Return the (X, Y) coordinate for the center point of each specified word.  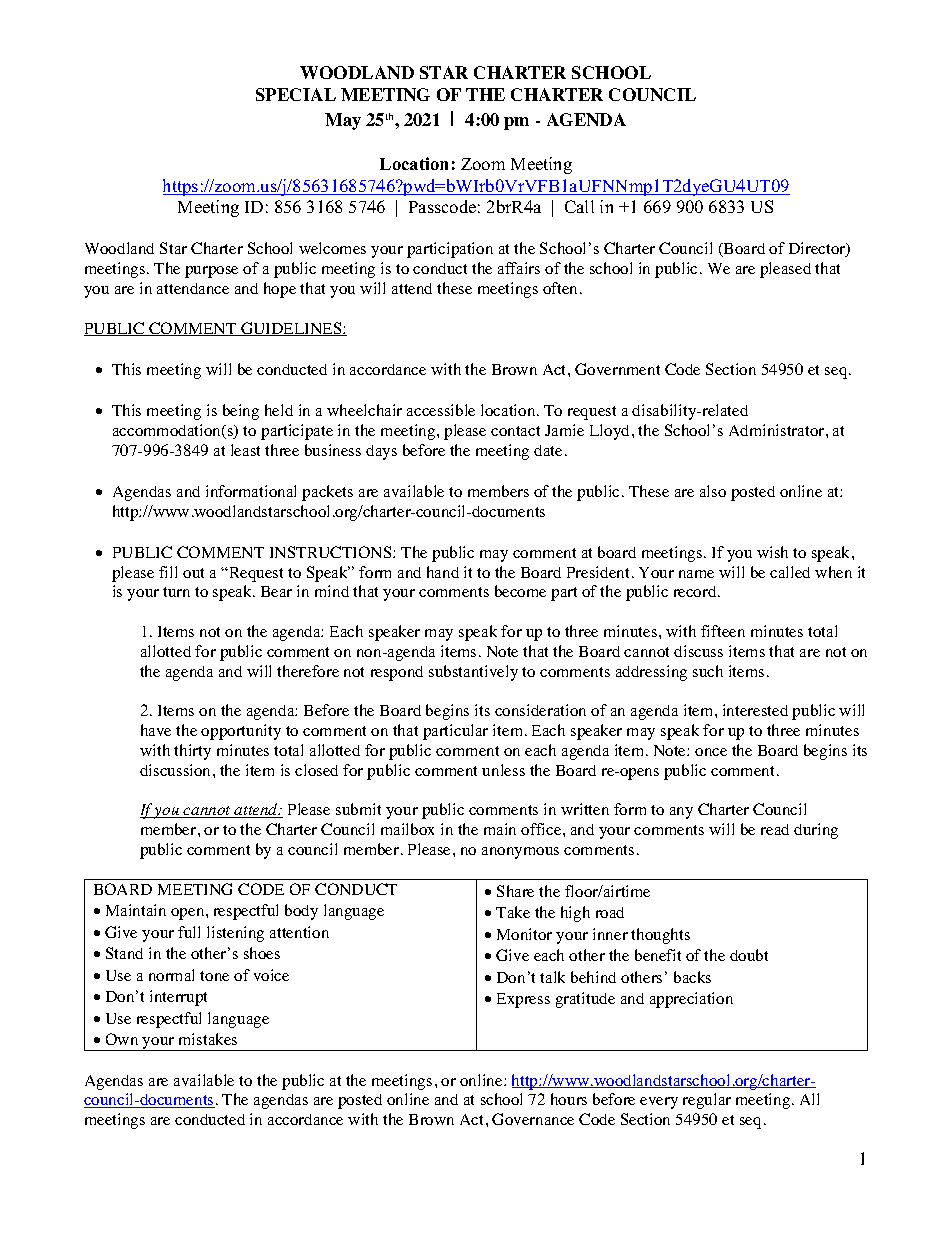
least (245, 450)
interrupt (178, 998)
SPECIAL (296, 94)
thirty (192, 752)
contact (515, 431)
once (711, 752)
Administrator (778, 430)
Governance (533, 1119)
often (562, 288)
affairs (519, 268)
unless (503, 770)
